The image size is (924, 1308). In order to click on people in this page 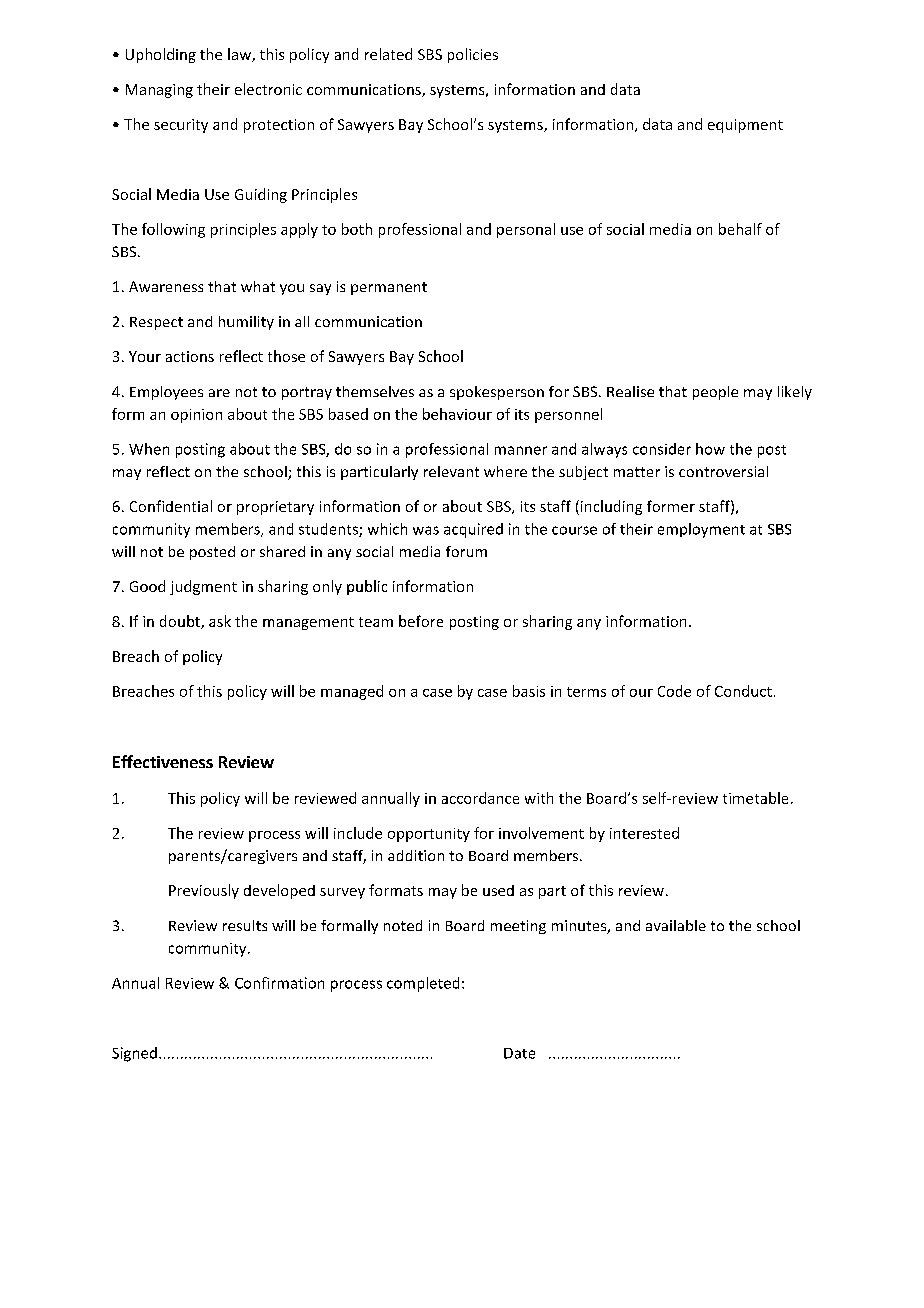, I will do `click(715, 393)`.
